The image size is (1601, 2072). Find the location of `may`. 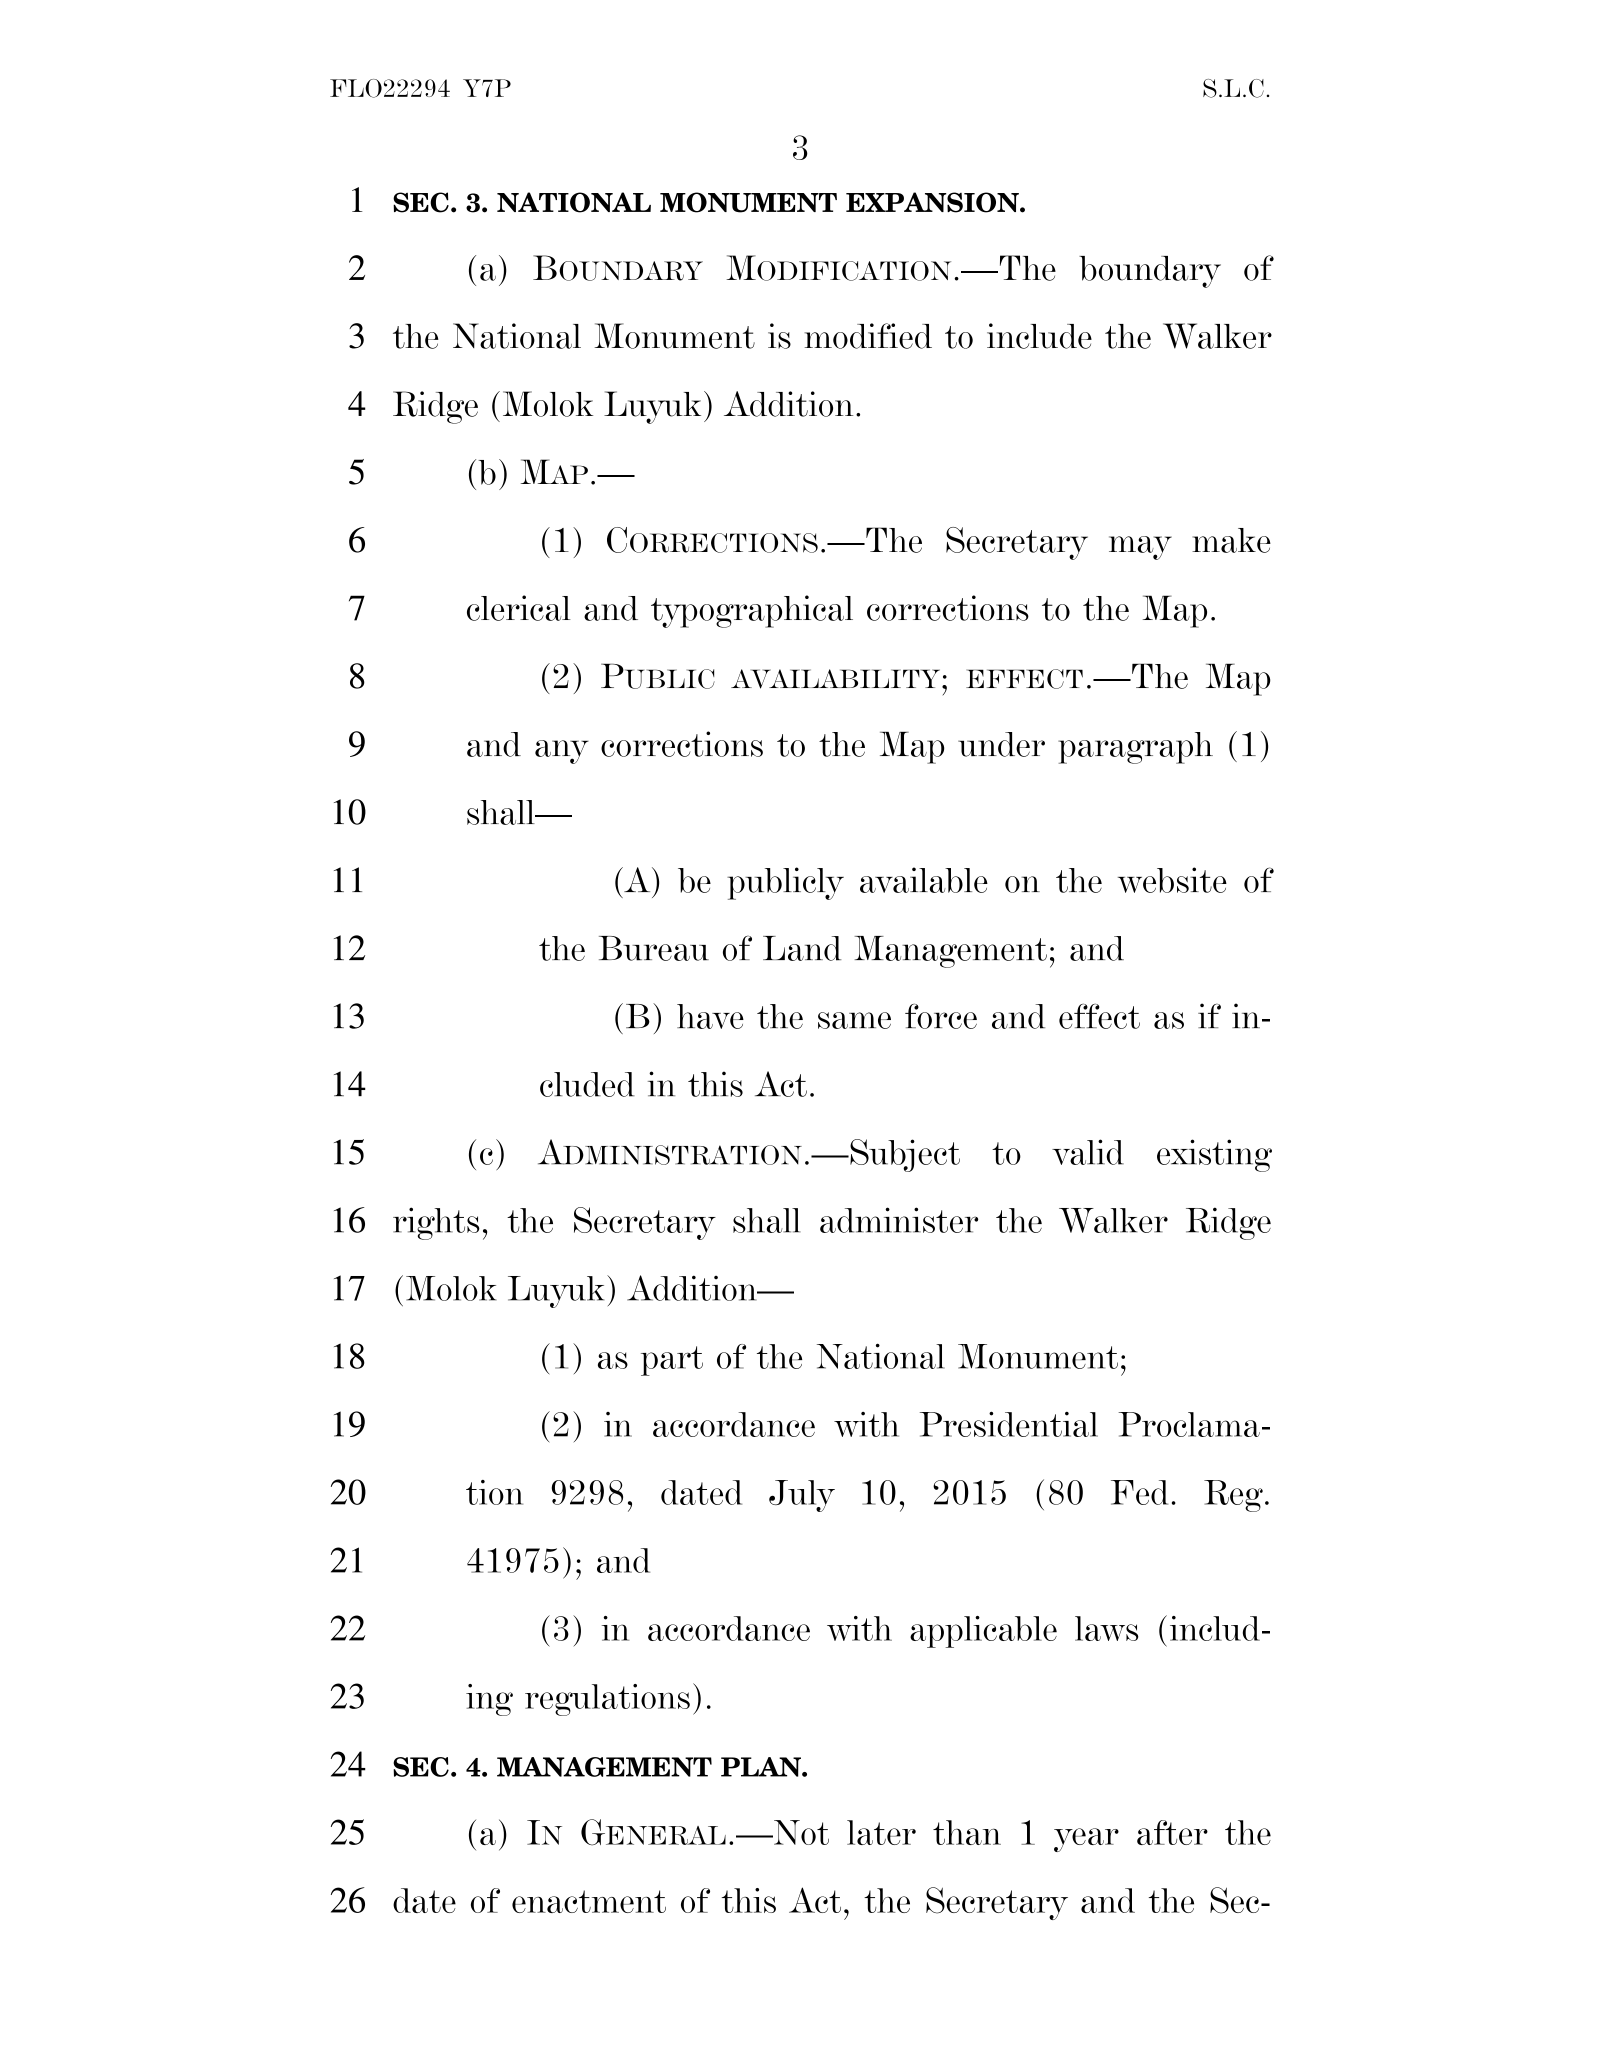

may is located at coordinates (1140, 548).
